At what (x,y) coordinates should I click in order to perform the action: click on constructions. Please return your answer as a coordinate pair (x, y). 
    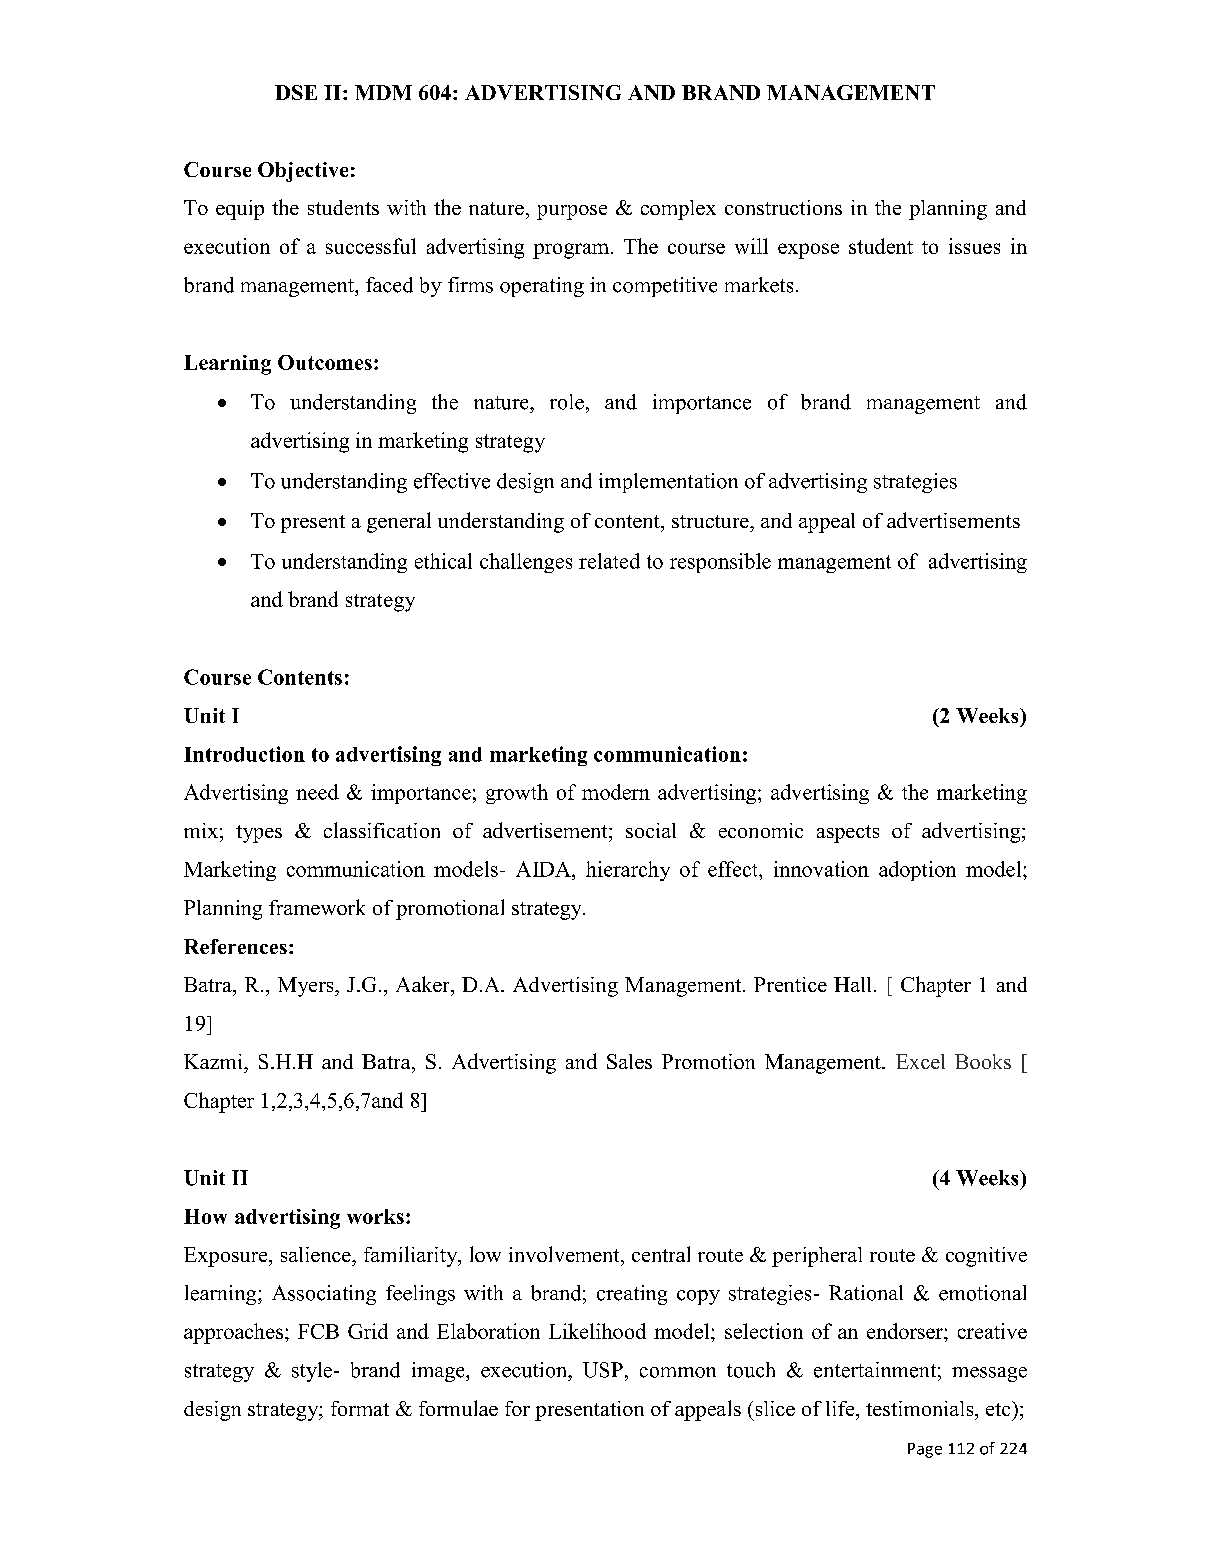
    Looking at the image, I should click on (783, 207).
